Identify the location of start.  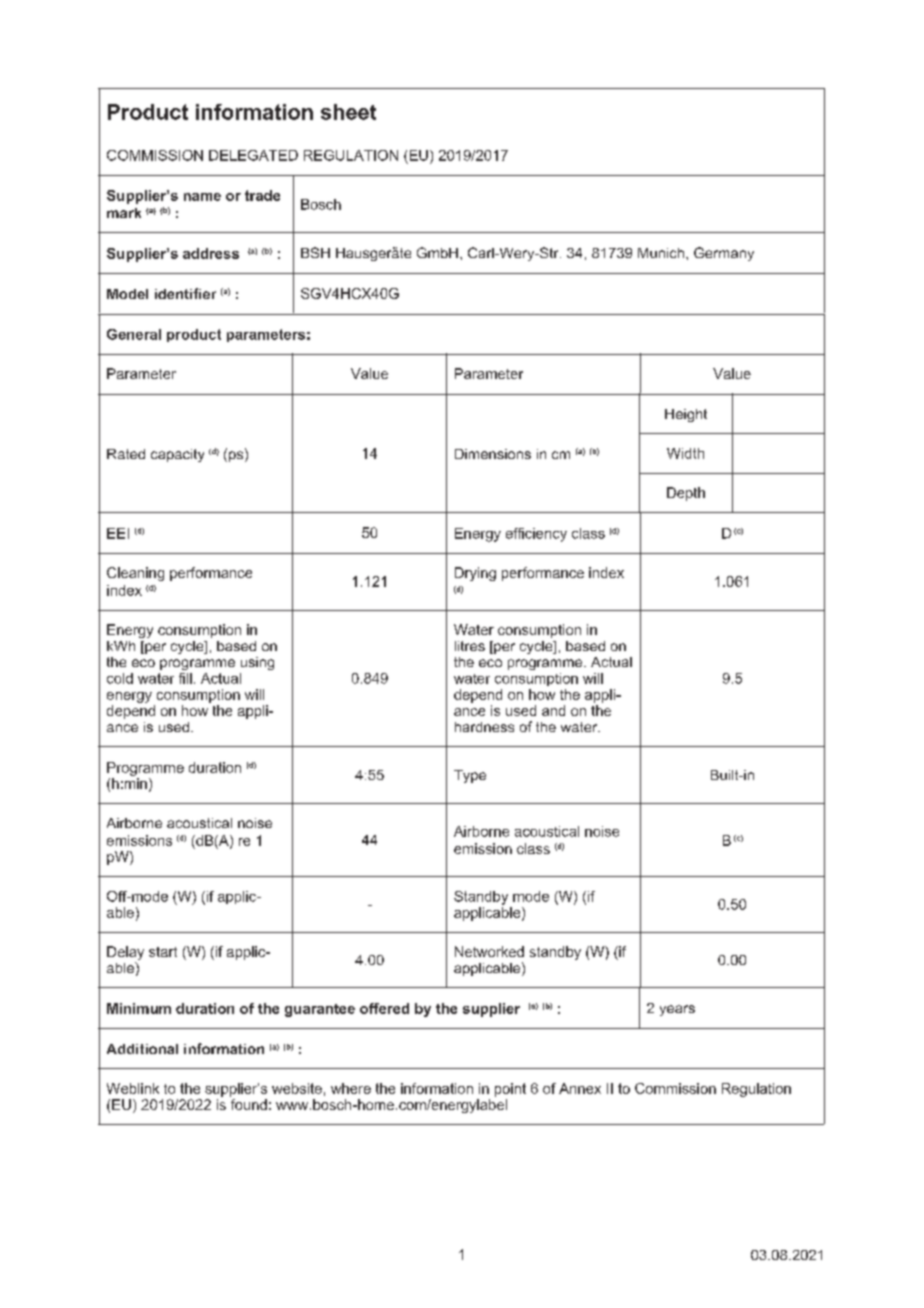
(163, 952).
